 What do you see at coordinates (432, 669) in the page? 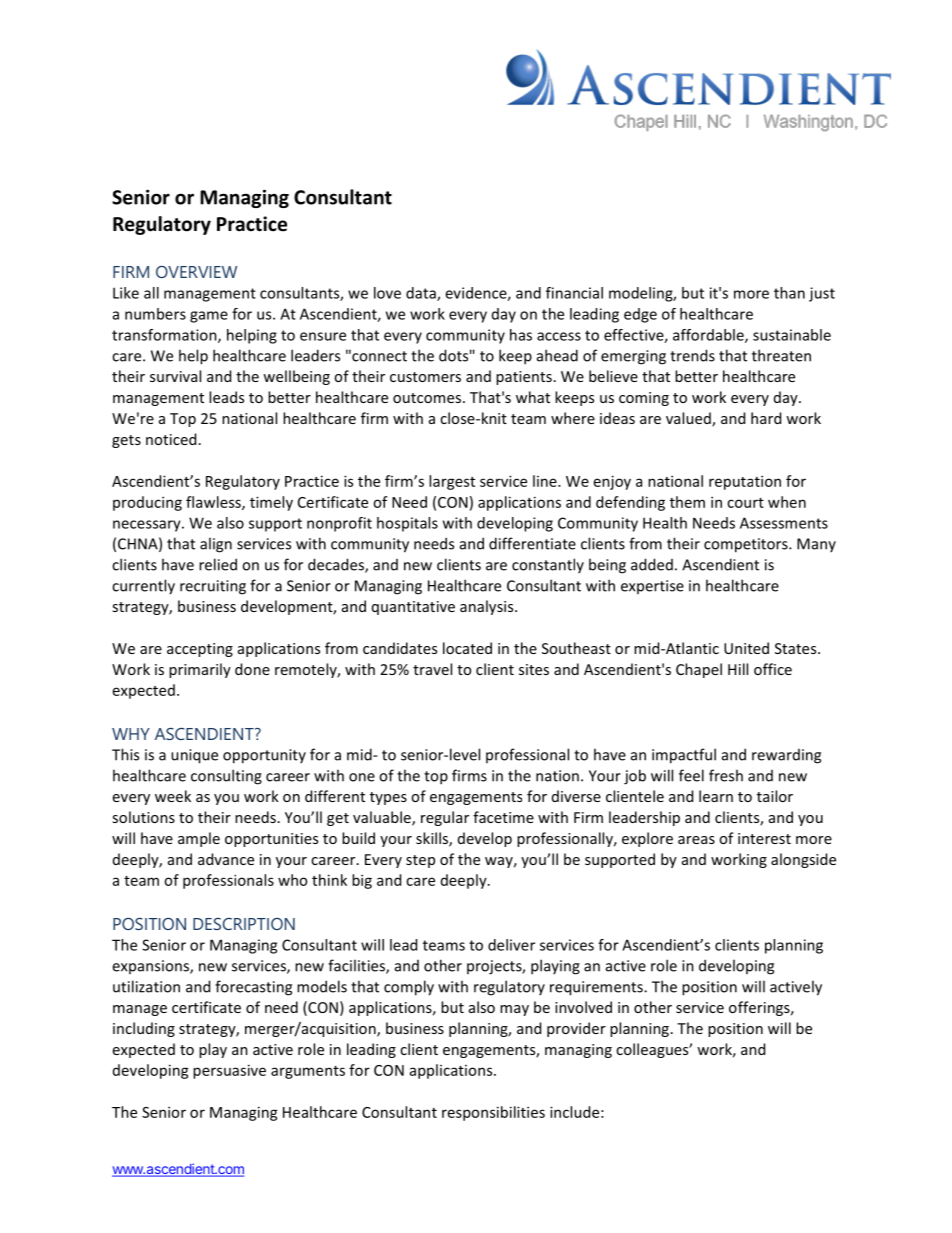
I see `travel` at bounding box center [432, 669].
